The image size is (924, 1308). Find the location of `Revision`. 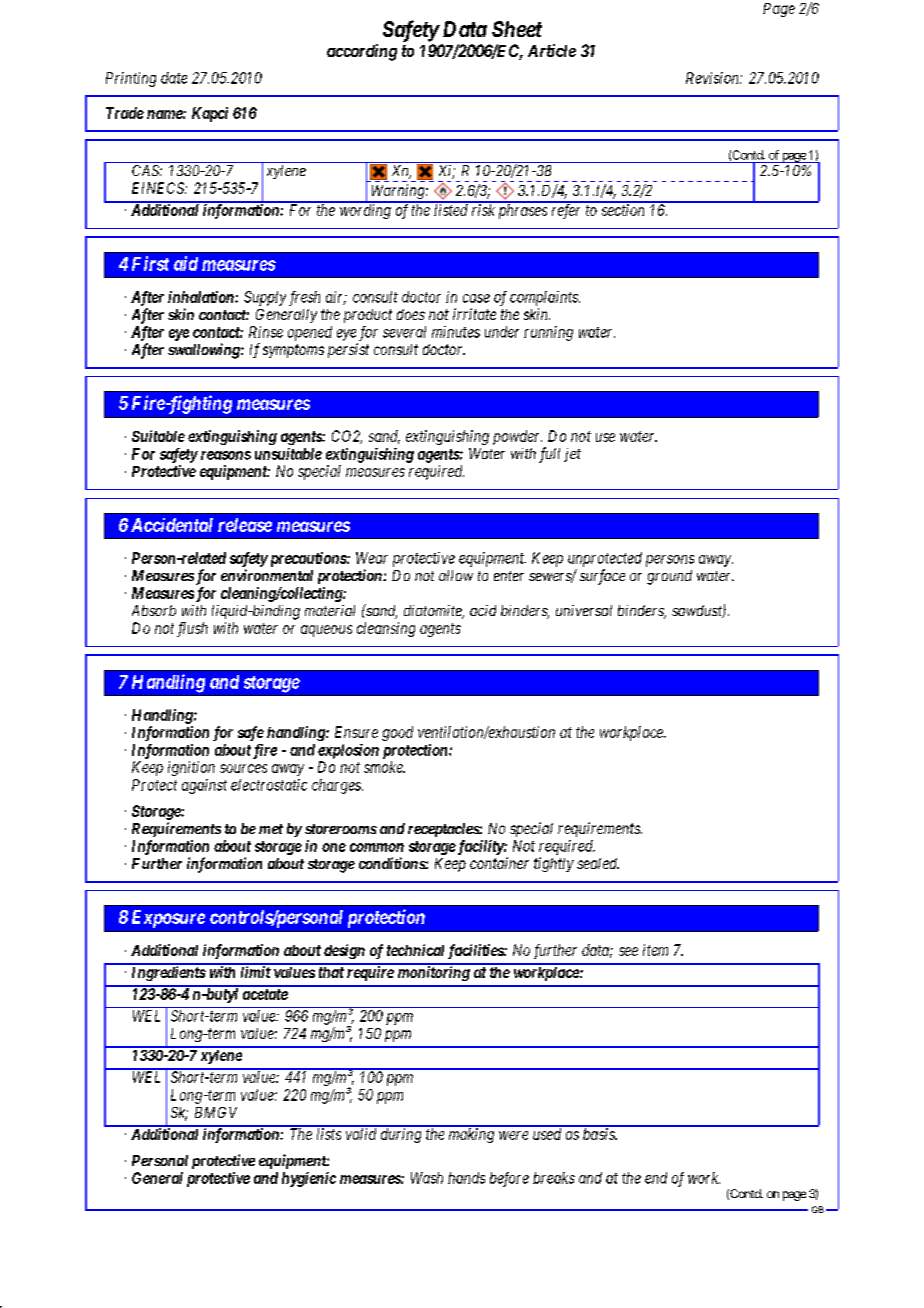

Revision is located at coordinates (713, 78).
